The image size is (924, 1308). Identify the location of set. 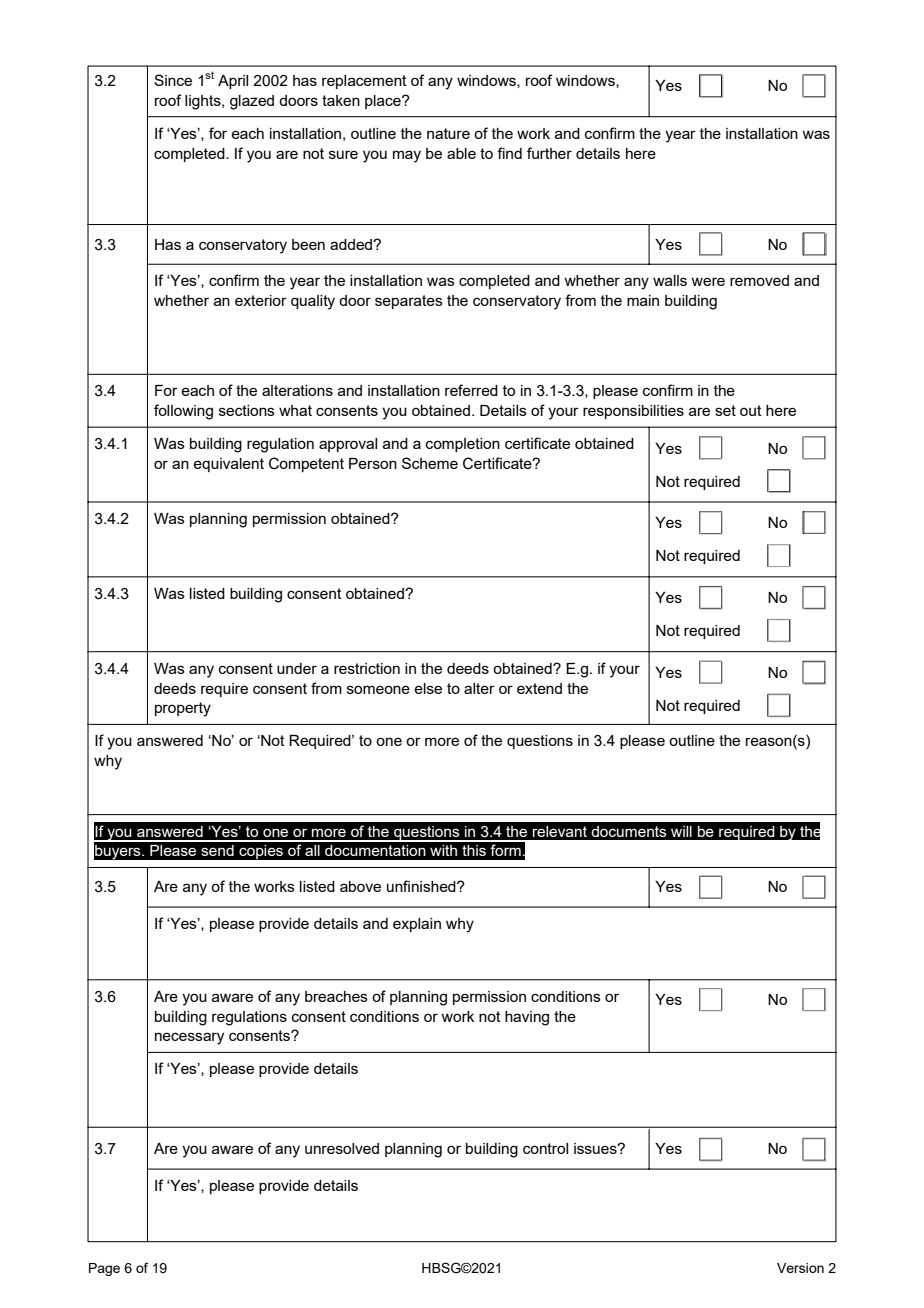
(725, 410).
